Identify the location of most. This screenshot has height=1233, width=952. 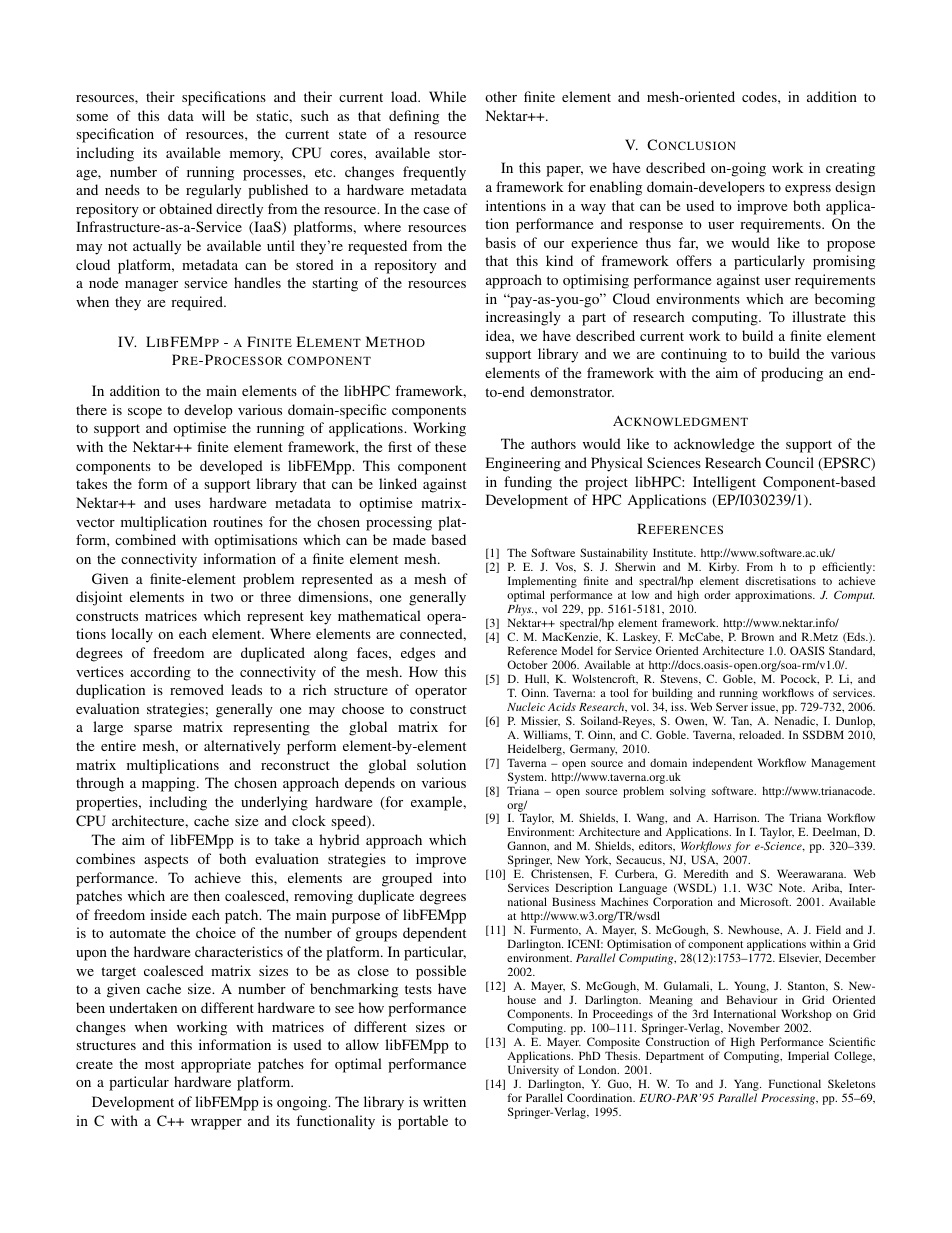
(159, 1064).
